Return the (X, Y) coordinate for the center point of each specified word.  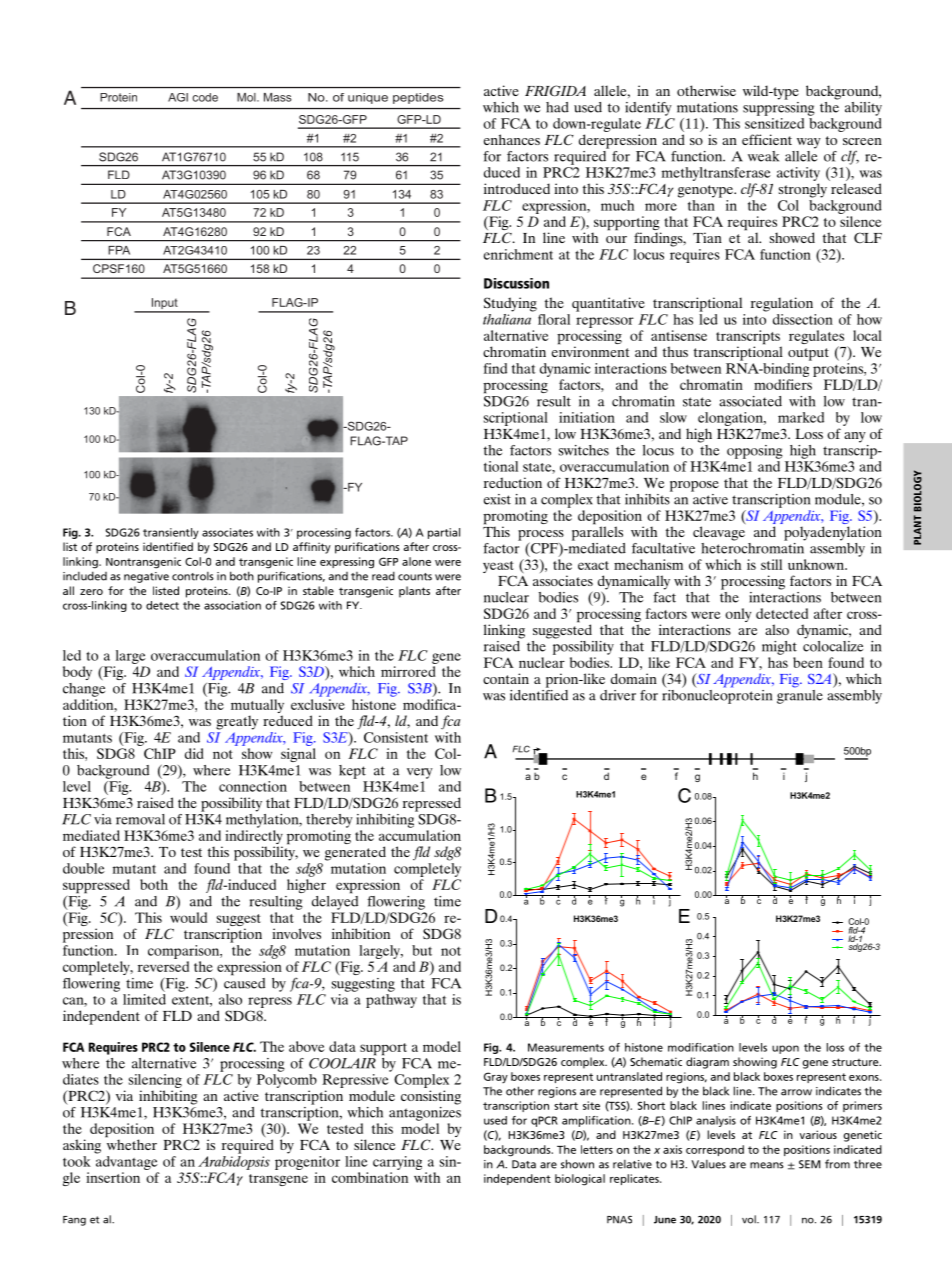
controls (193, 576)
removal (140, 819)
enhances (512, 139)
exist (497, 499)
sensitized (774, 123)
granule (800, 695)
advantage (127, 1163)
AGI (178, 97)
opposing (755, 452)
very (420, 773)
